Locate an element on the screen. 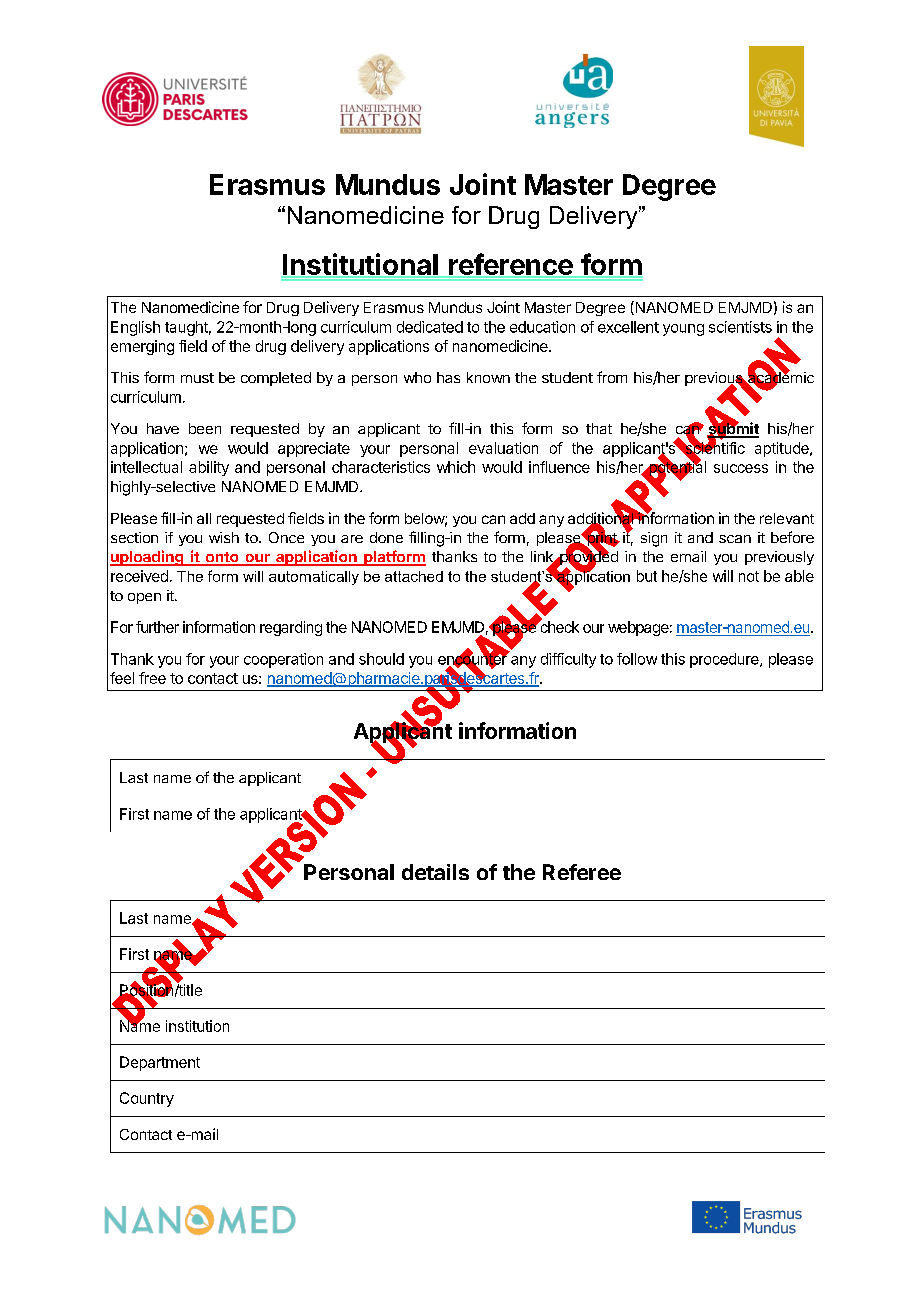  Department is located at coordinates (160, 1063).
